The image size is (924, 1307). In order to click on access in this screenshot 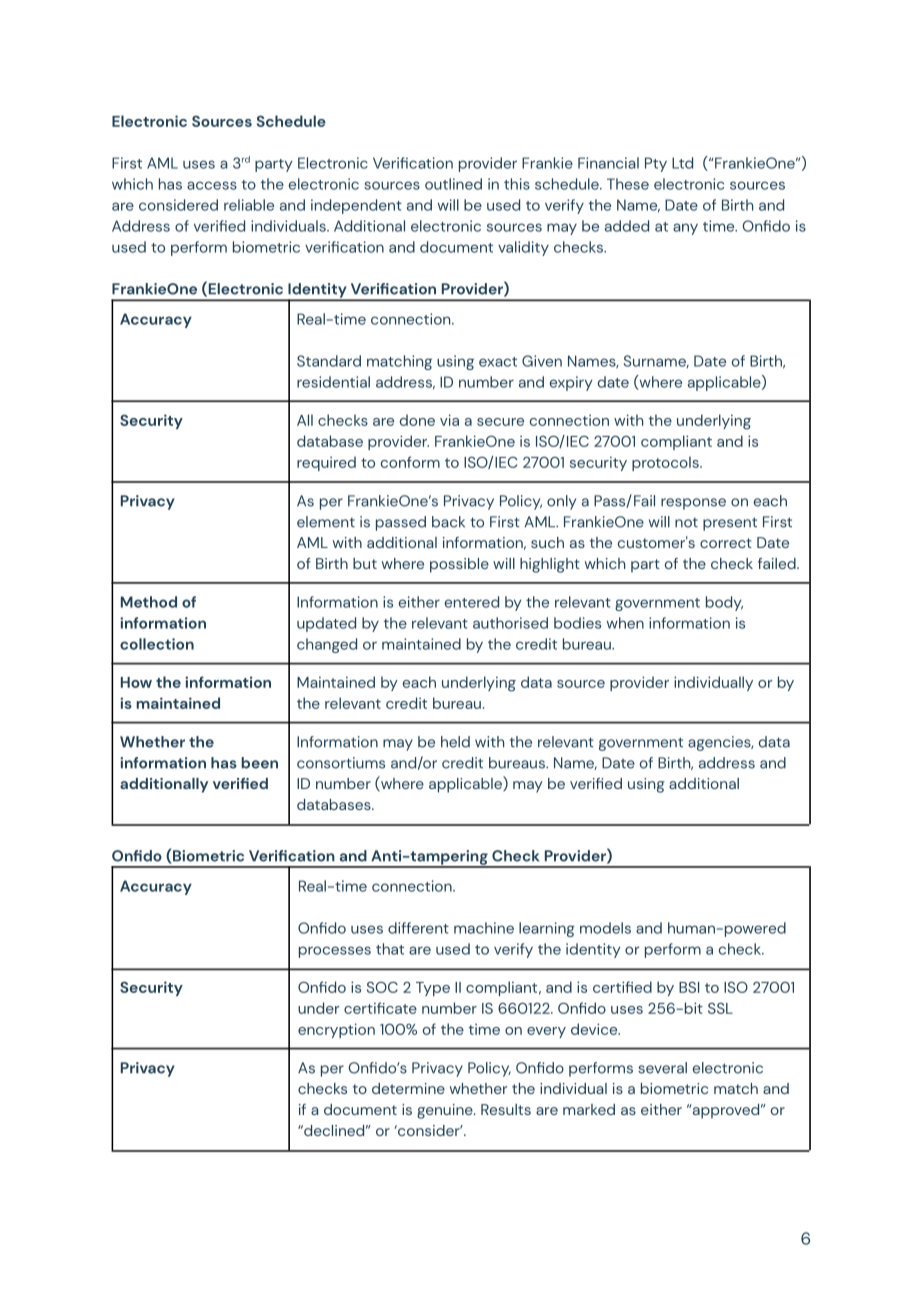, I will do `click(212, 185)`.
